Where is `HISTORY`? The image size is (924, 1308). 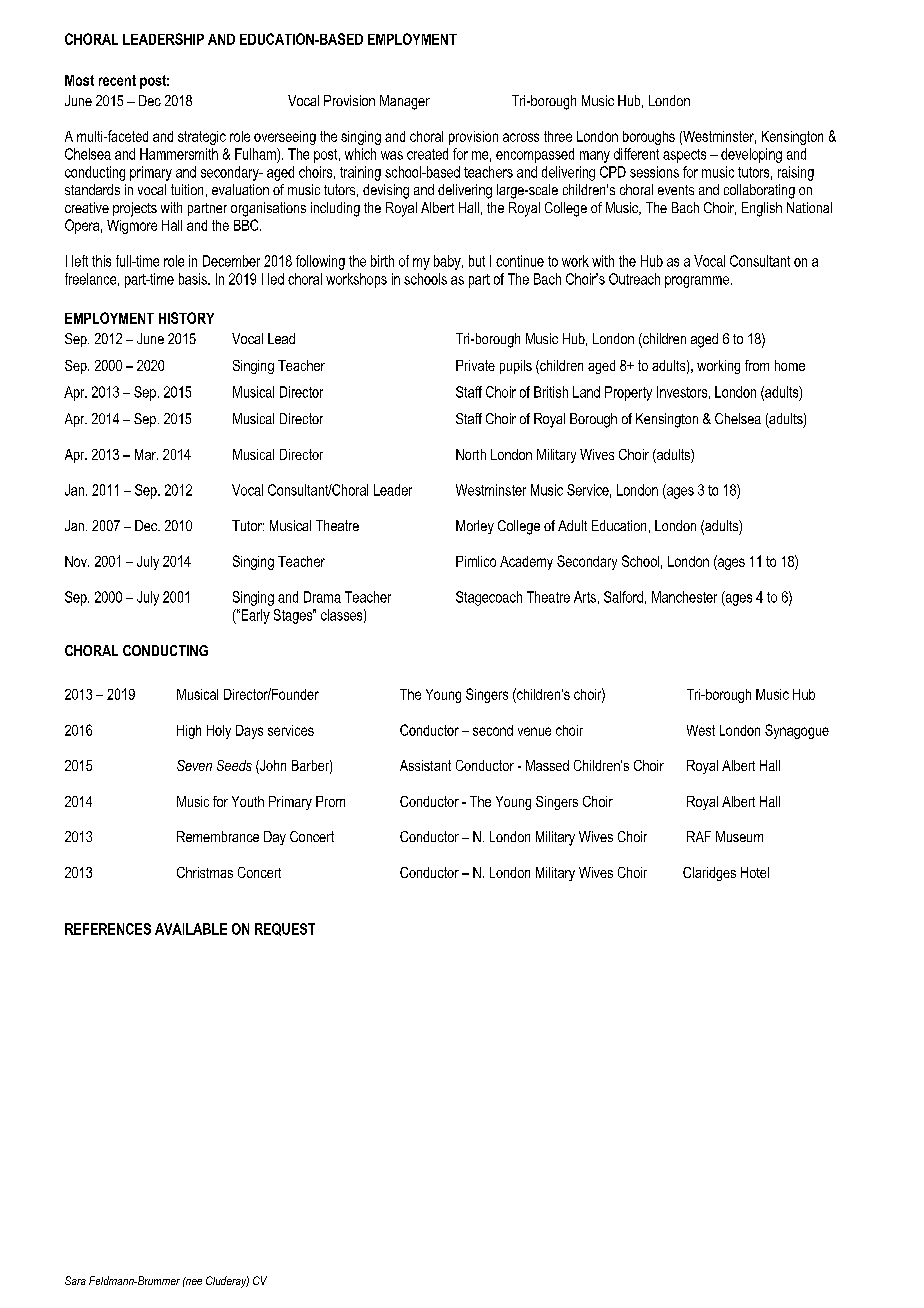 HISTORY is located at coordinates (186, 318).
